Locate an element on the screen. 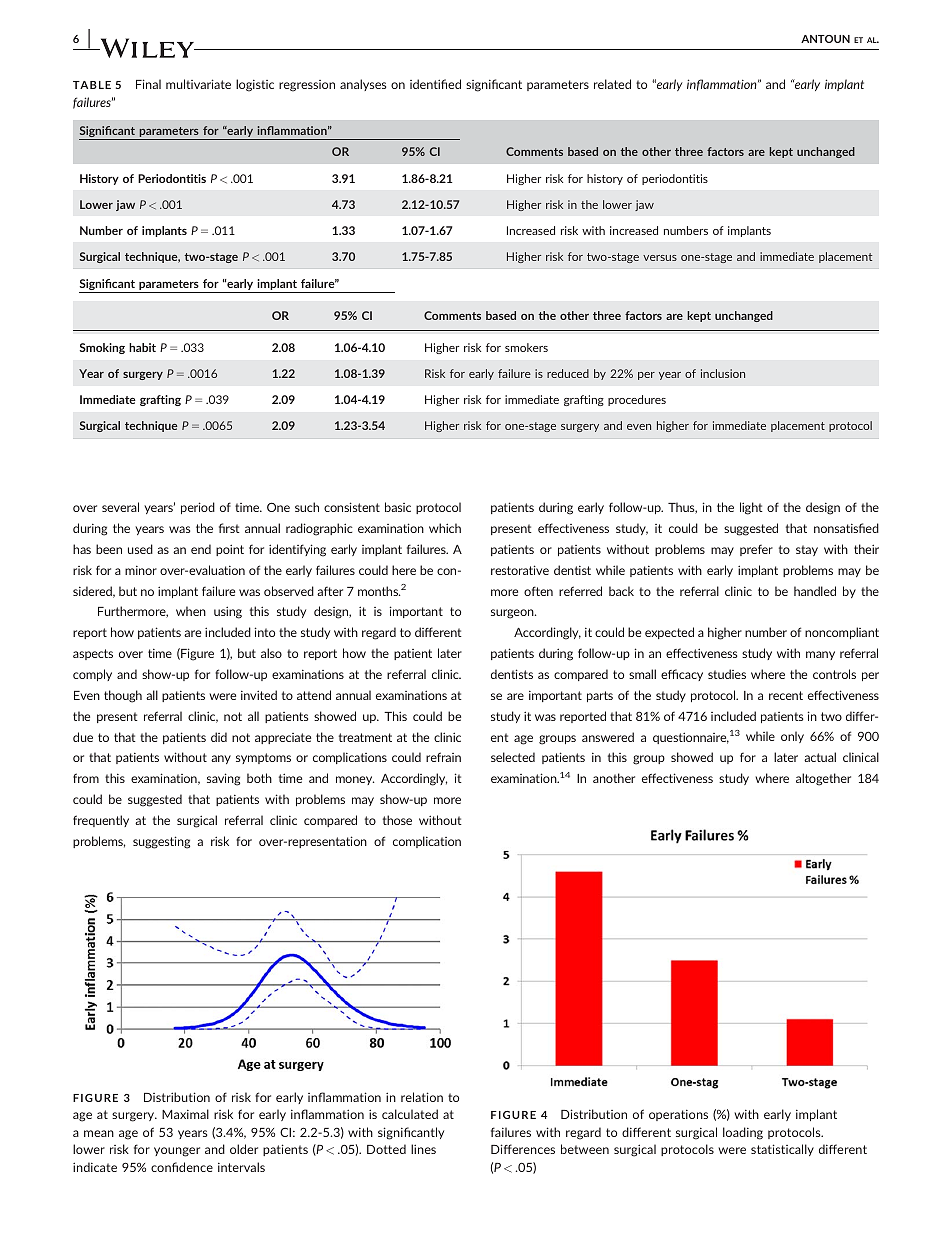  surgeon is located at coordinates (513, 614).
